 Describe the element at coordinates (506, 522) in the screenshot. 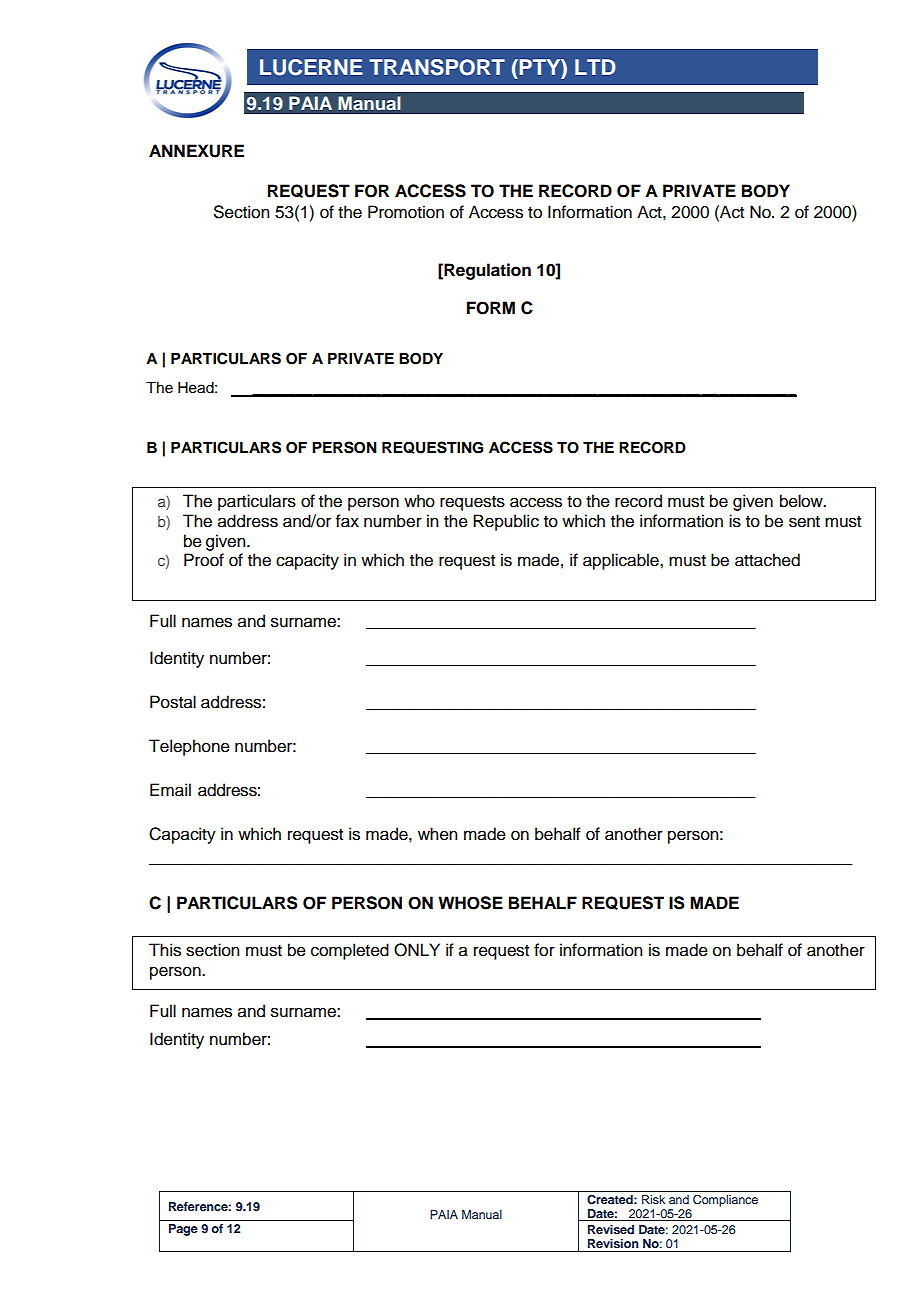

I see `Republic` at that location.
